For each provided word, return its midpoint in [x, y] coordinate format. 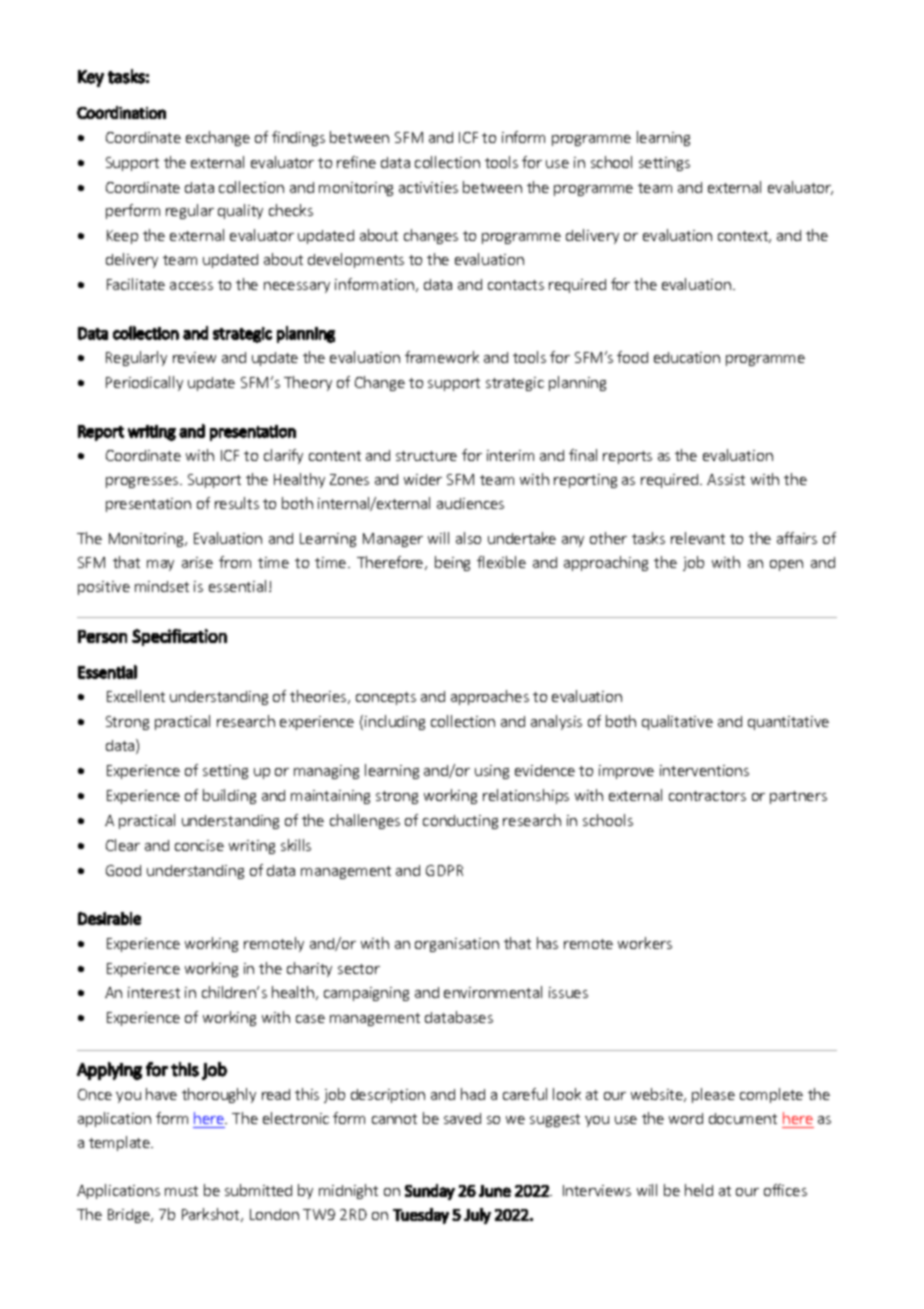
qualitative [677, 722]
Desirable [109, 918]
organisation [457, 945]
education [687, 357]
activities [428, 187]
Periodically [144, 383]
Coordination [121, 112]
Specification [179, 637]
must [181, 1191]
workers [645, 943]
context [744, 237]
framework [442, 357]
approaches [490, 697]
